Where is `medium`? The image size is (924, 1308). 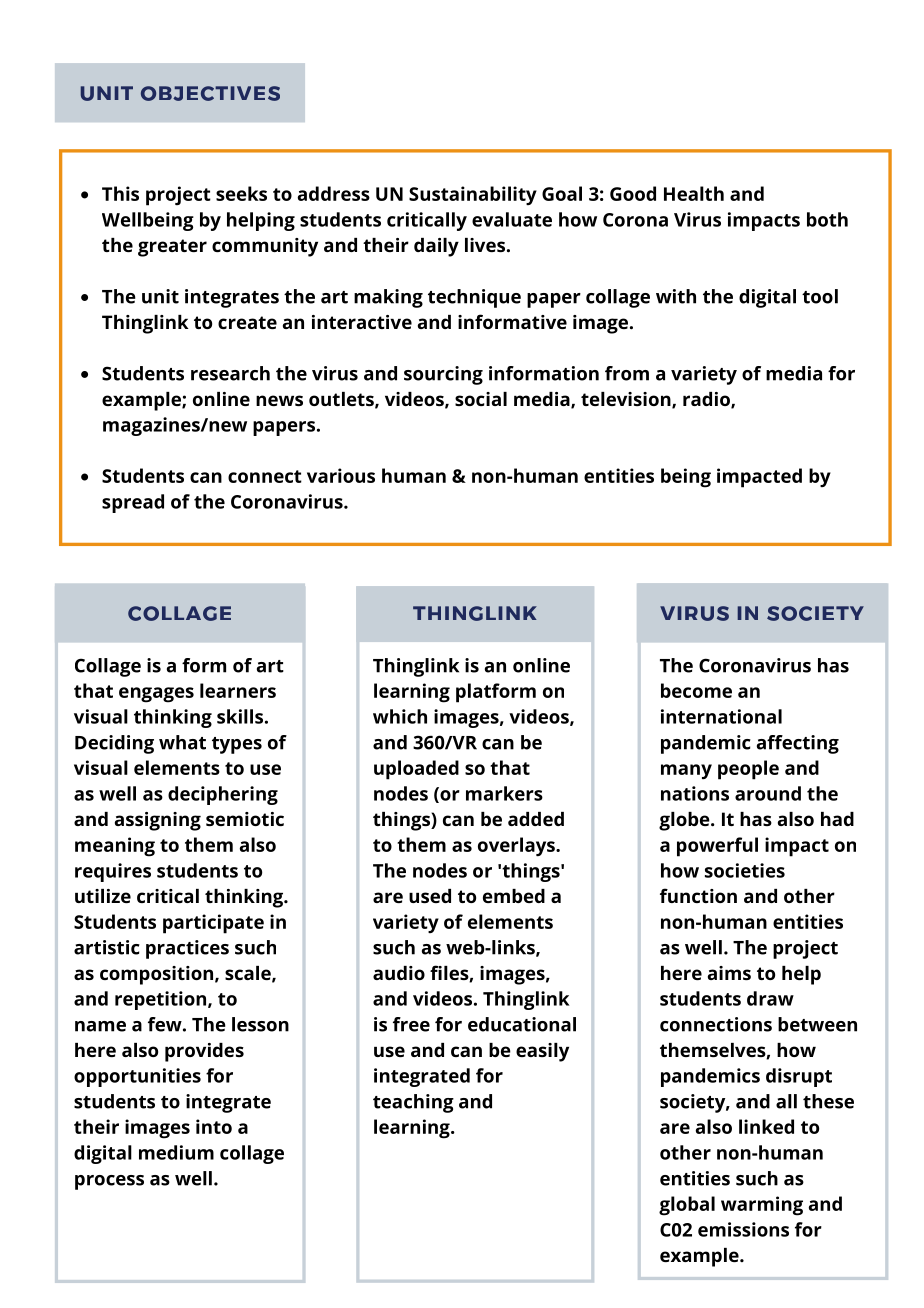 medium is located at coordinates (176, 1152).
